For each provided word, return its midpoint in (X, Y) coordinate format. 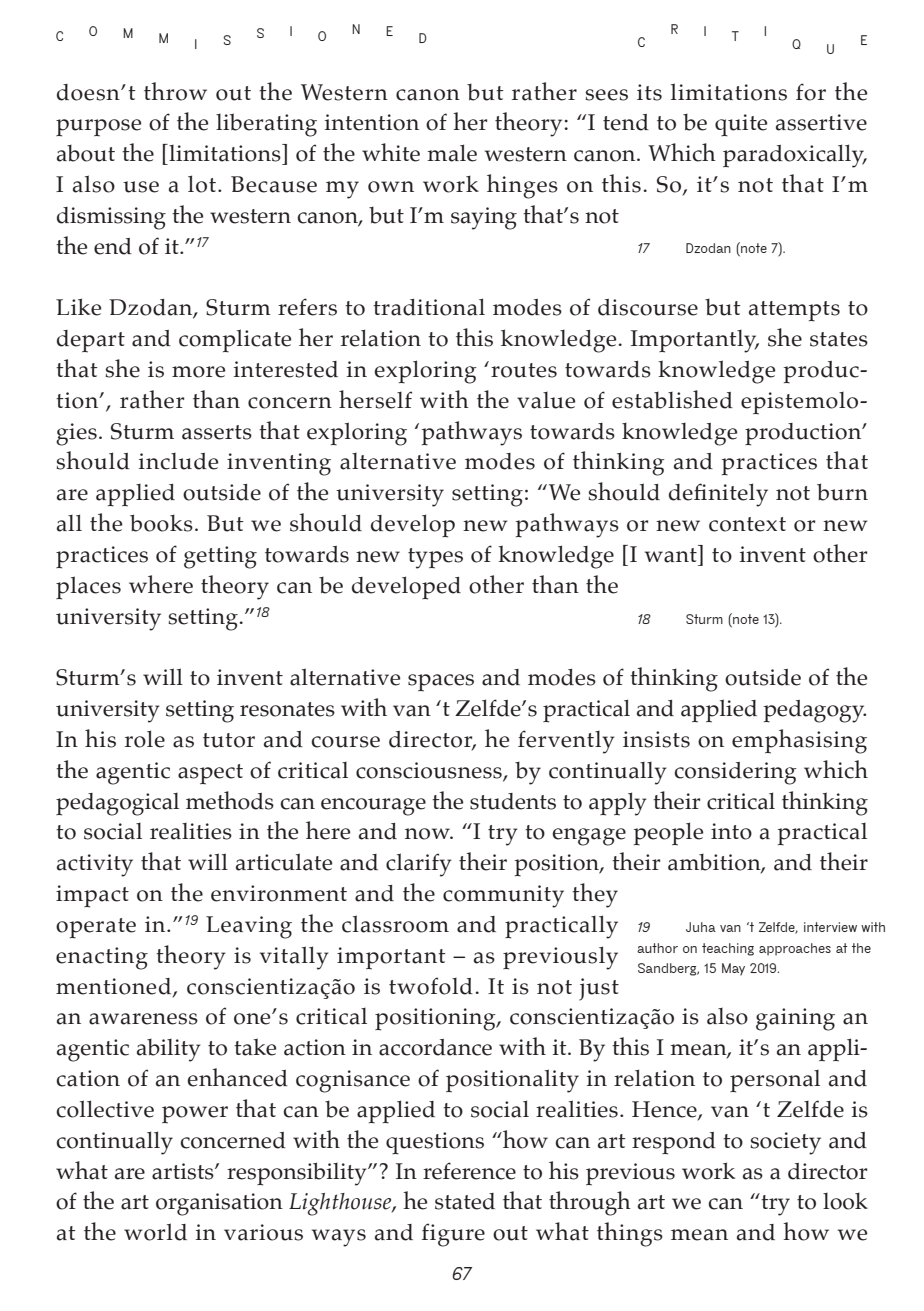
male (452, 153)
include (178, 461)
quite (741, 125)
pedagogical (117, 804)
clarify (419, 865)
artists (184, 1171)
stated (465, 1201)
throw (175, 91)
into (731, 831)
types (435, 558)
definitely (718, 495)
